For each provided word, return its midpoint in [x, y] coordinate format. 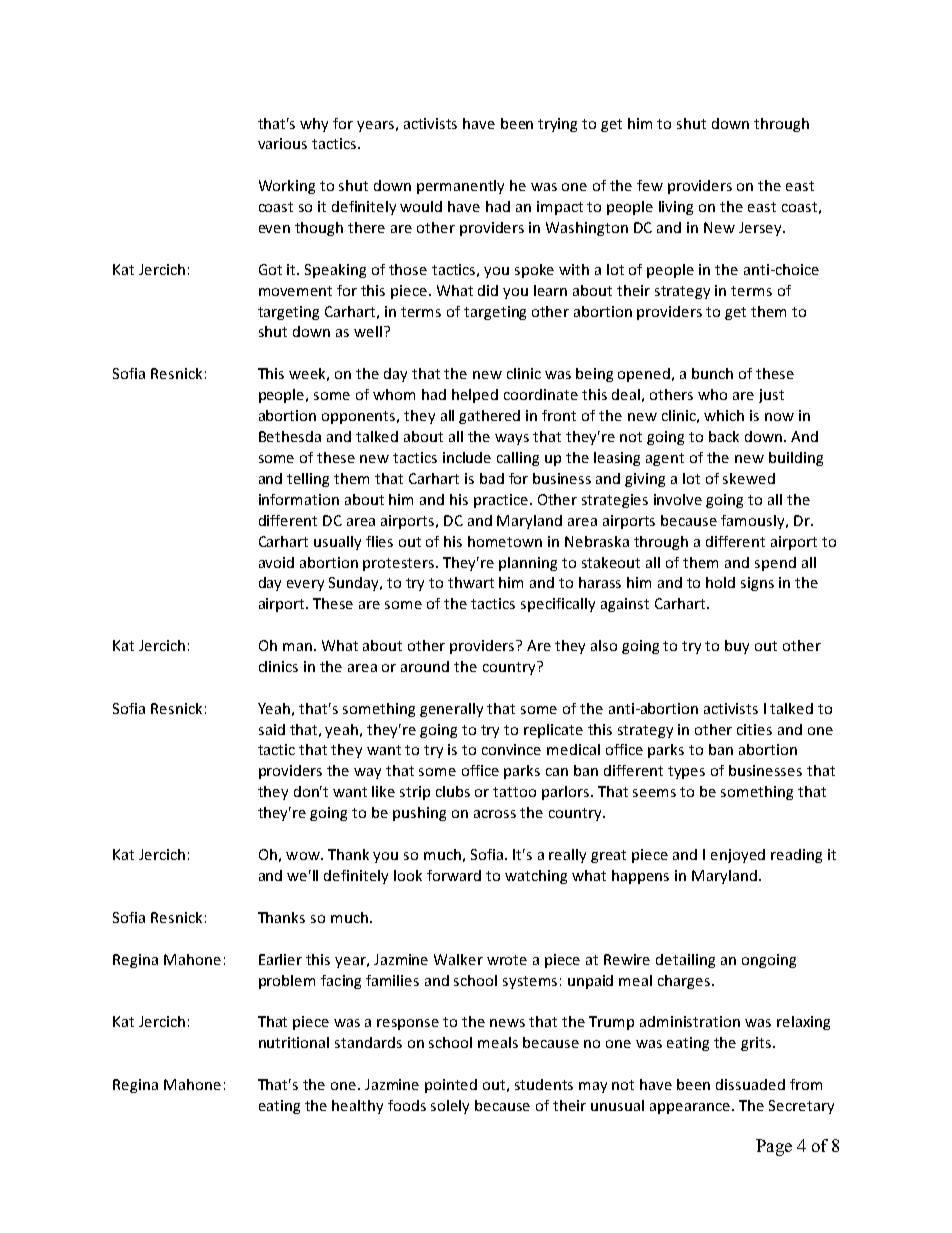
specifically [558, 605]
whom [394, 394]
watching [536, 877]
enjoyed [738, 856]
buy [737, 647]
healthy [357, 1107]
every [305, 585]
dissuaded [750, 1084]
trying [557, 125]
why [314, 125]
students [544, 1084]
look [408, 875]
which [724, 415]
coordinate [541, 394]
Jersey [762, 229]
